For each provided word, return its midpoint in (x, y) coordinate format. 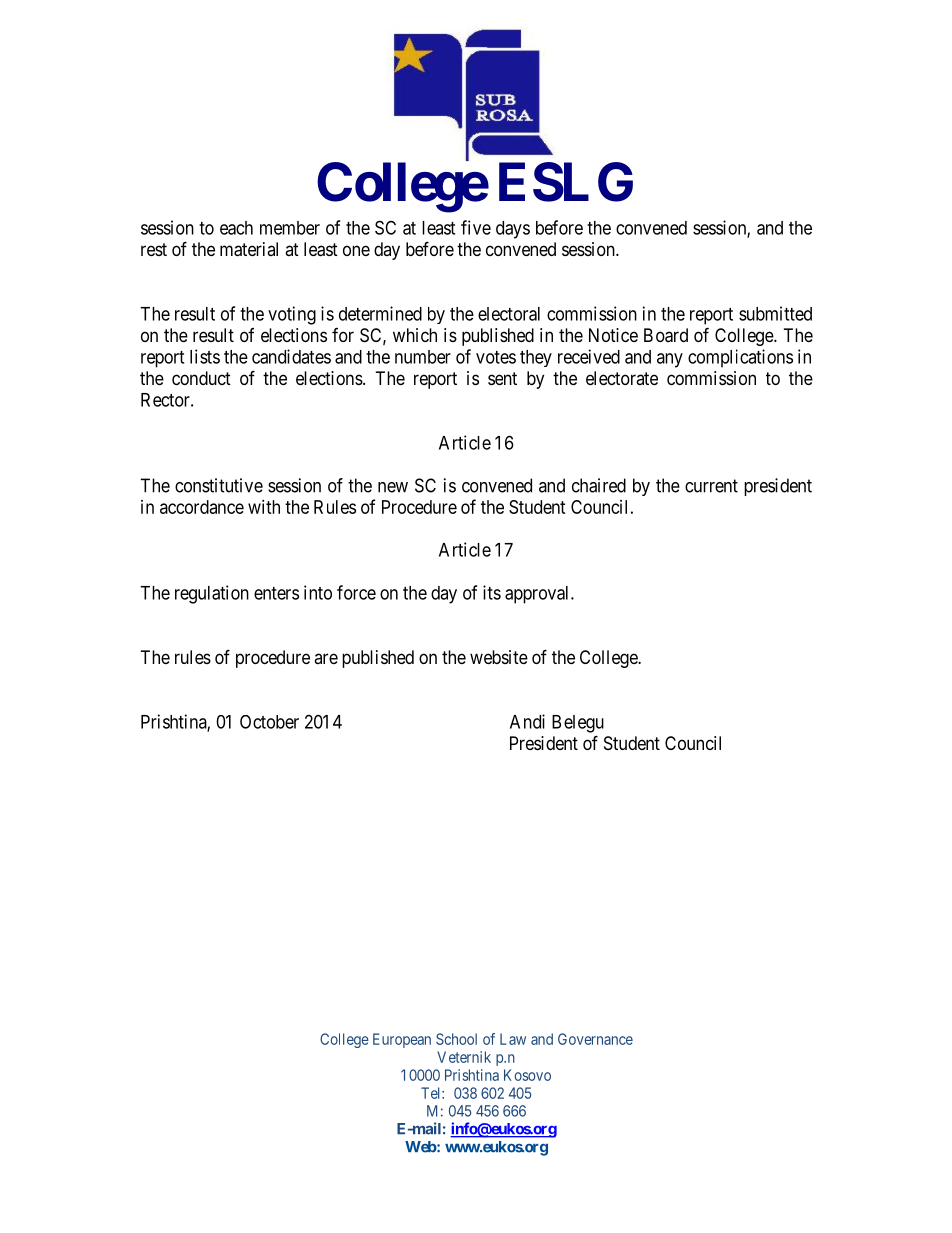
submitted (775, 313)
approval (538, 595)
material (249, 249)
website (499, 657)
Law (513, 1039)
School (456, 1039)
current (711, 486)
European (402, 1040)
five (476, 227)
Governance (595, 1039)
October (269, 722)
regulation (212, 594)
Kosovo (527, 1075)
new (393, 487)
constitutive (219, 485)
